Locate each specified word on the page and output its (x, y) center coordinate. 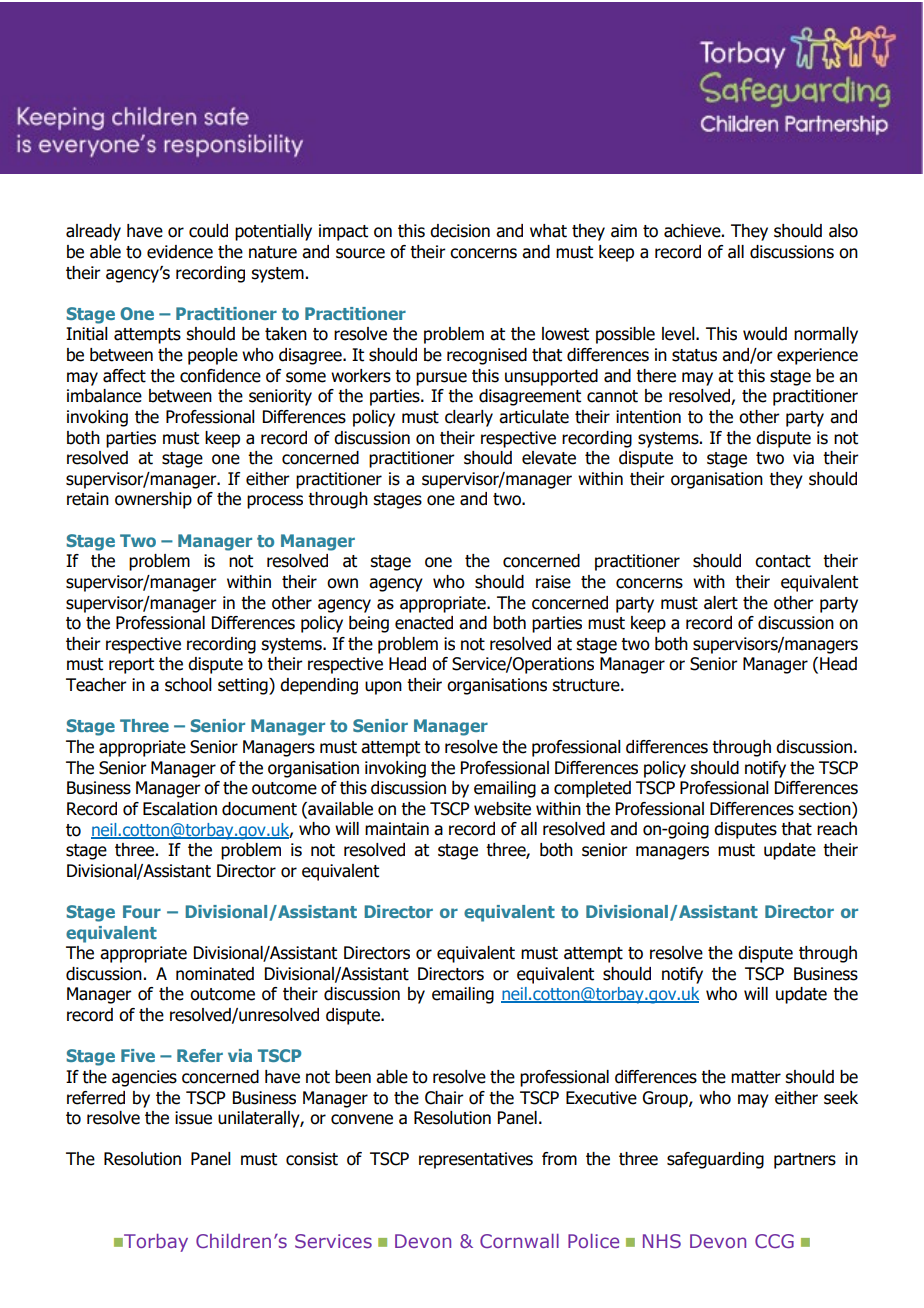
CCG (774, 1241)
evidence (180, 252)
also (843, 231)
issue (193, 1118)
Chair (444, 1098)
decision (460, 231)
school (188, 685)
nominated (215, 974)
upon (383, 688)
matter (756, 1077)
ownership (153, 500)
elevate (549, 458)
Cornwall (519, 1241)
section (825, 810)
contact (783, 561)
